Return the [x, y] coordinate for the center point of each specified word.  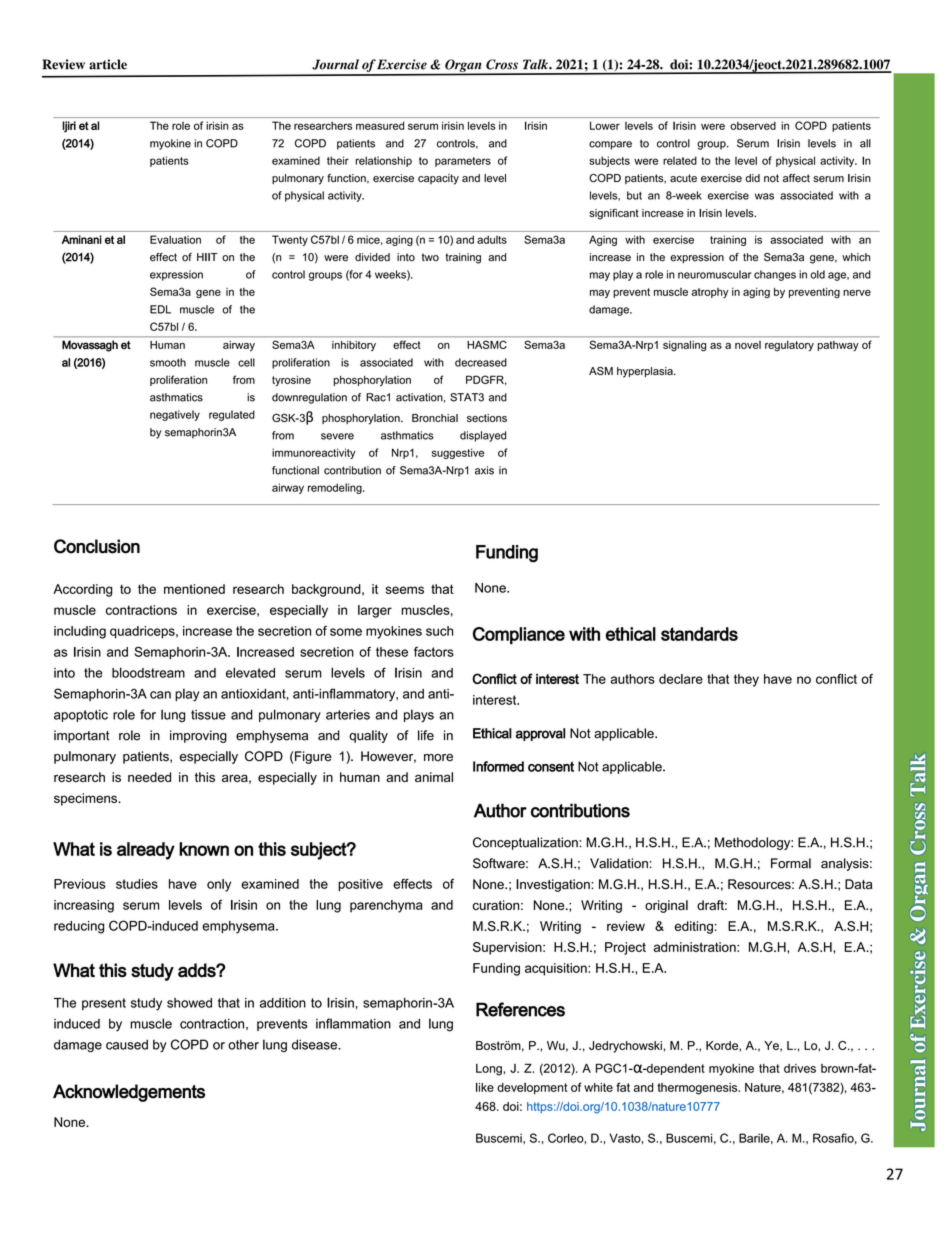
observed [753, 126]
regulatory [789, 346]
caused [127, 1044]
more [438, 758]
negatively [175, 415]
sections [487, 418]
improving [198, 736]
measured [380, 125]
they [746, 680]
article [108, 64]
